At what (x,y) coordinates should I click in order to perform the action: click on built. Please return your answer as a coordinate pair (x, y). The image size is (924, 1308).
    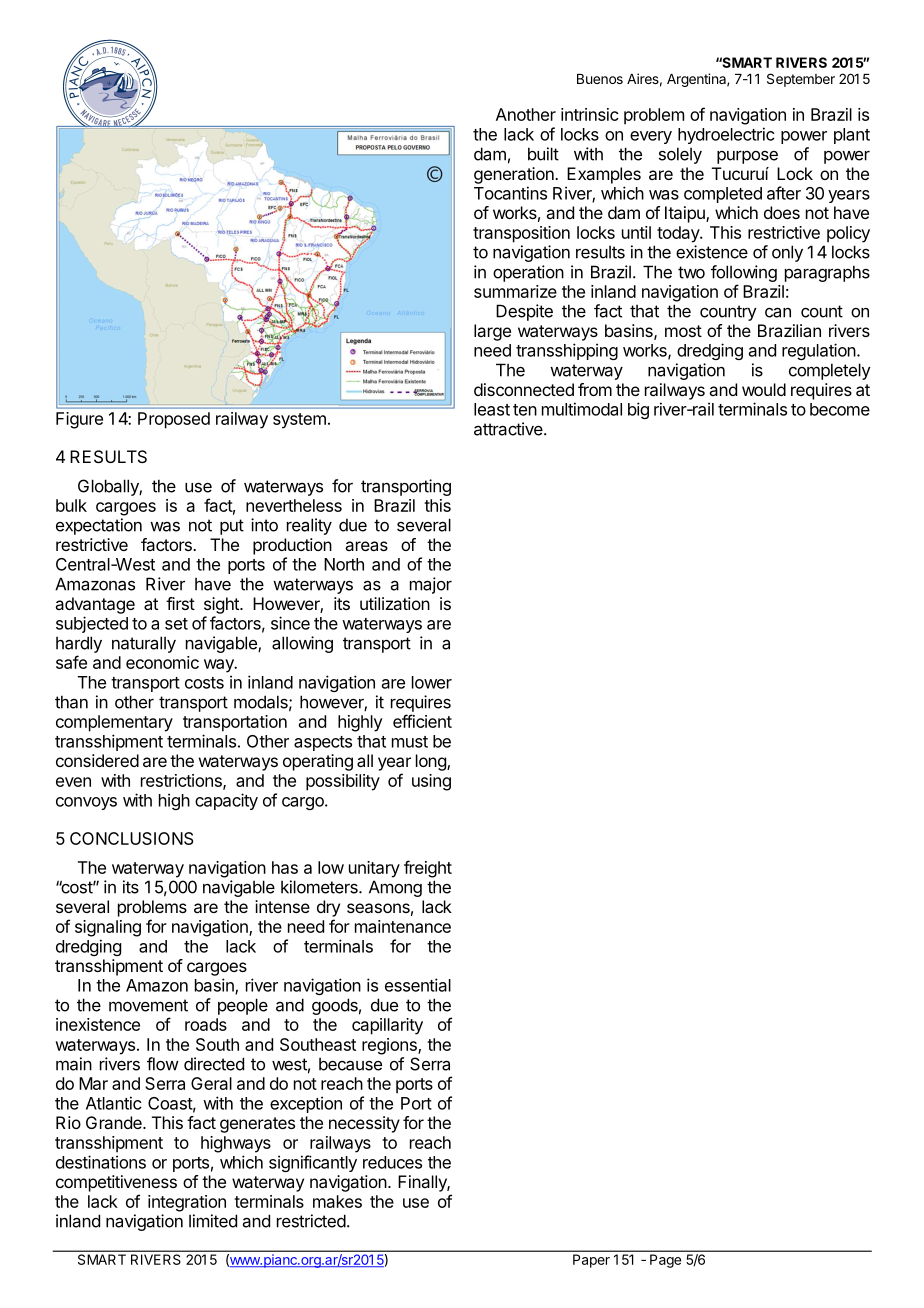
    Looking at the image, I should click on (543, 154).
